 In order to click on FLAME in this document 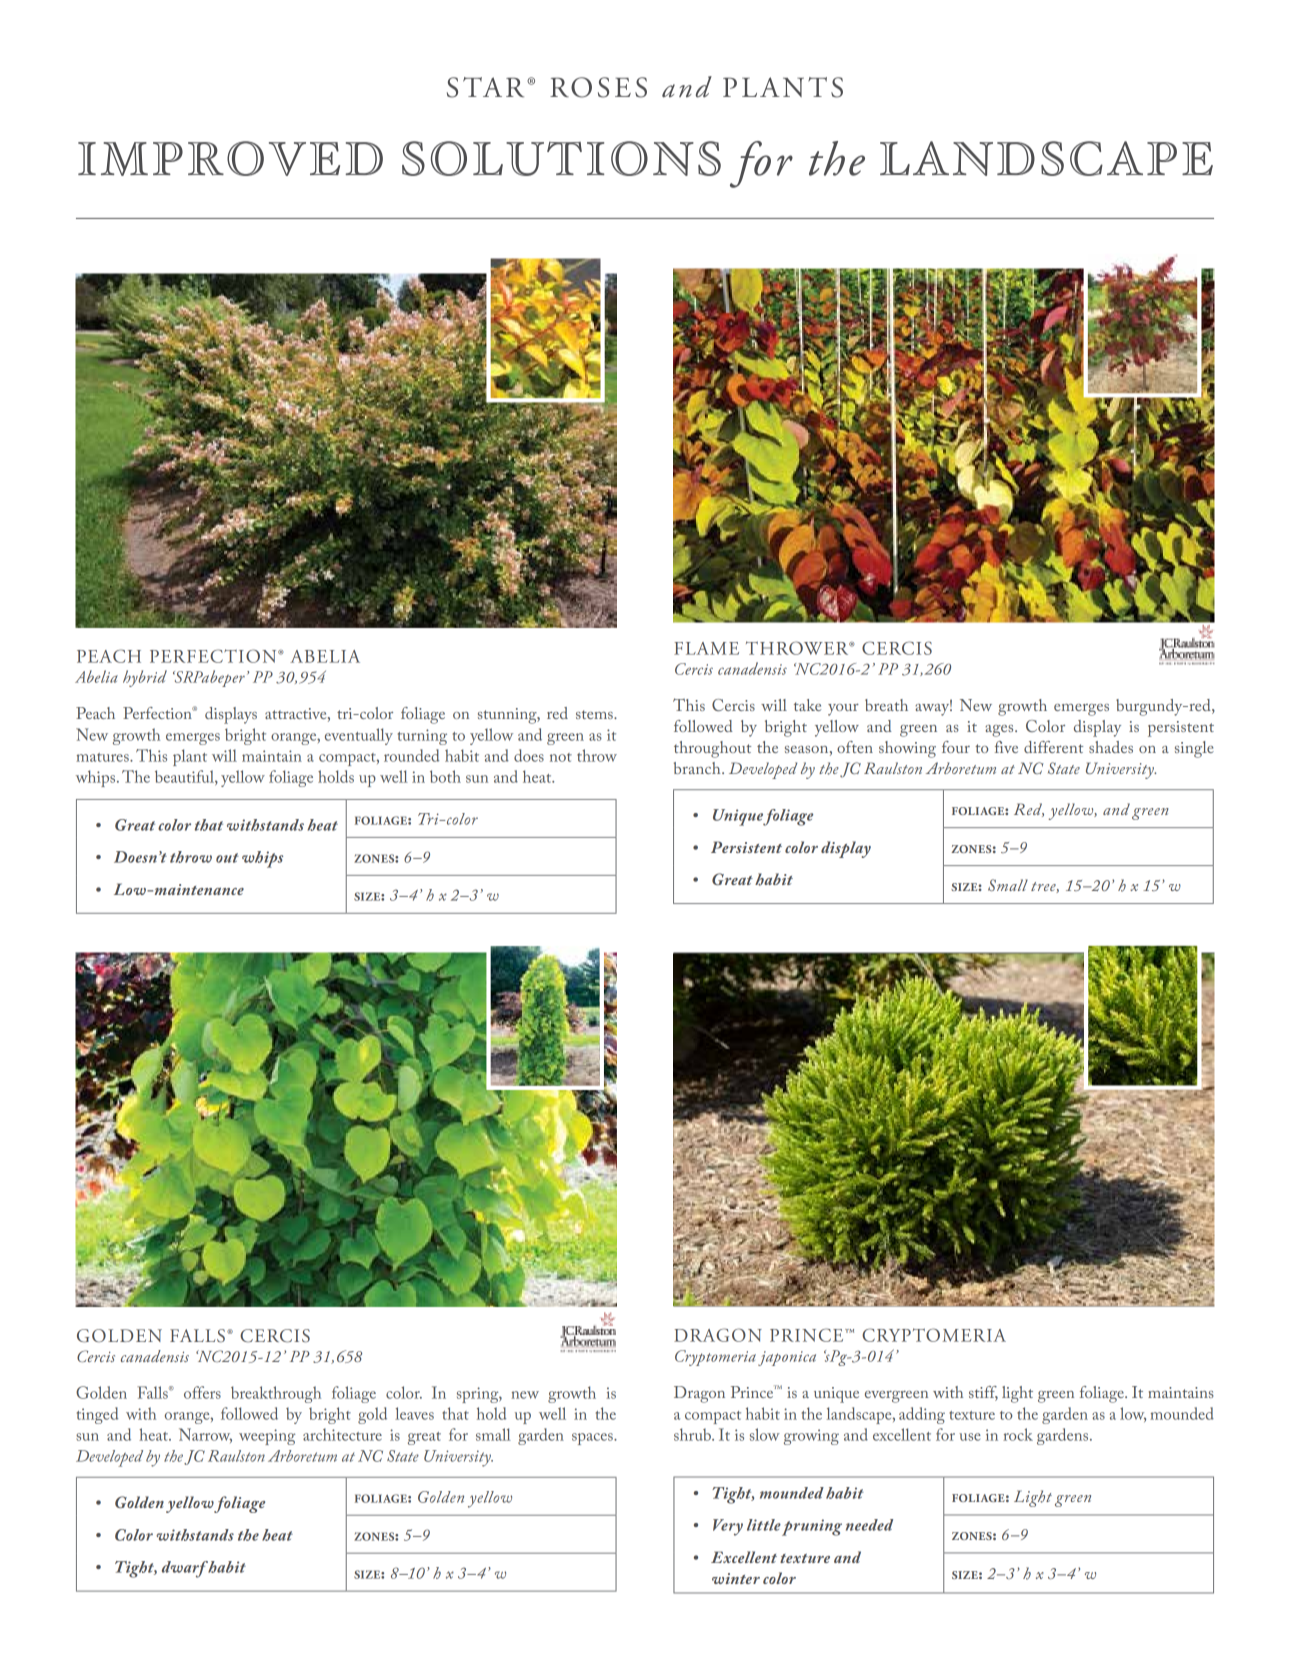, I will do `click(706, 648)`.
